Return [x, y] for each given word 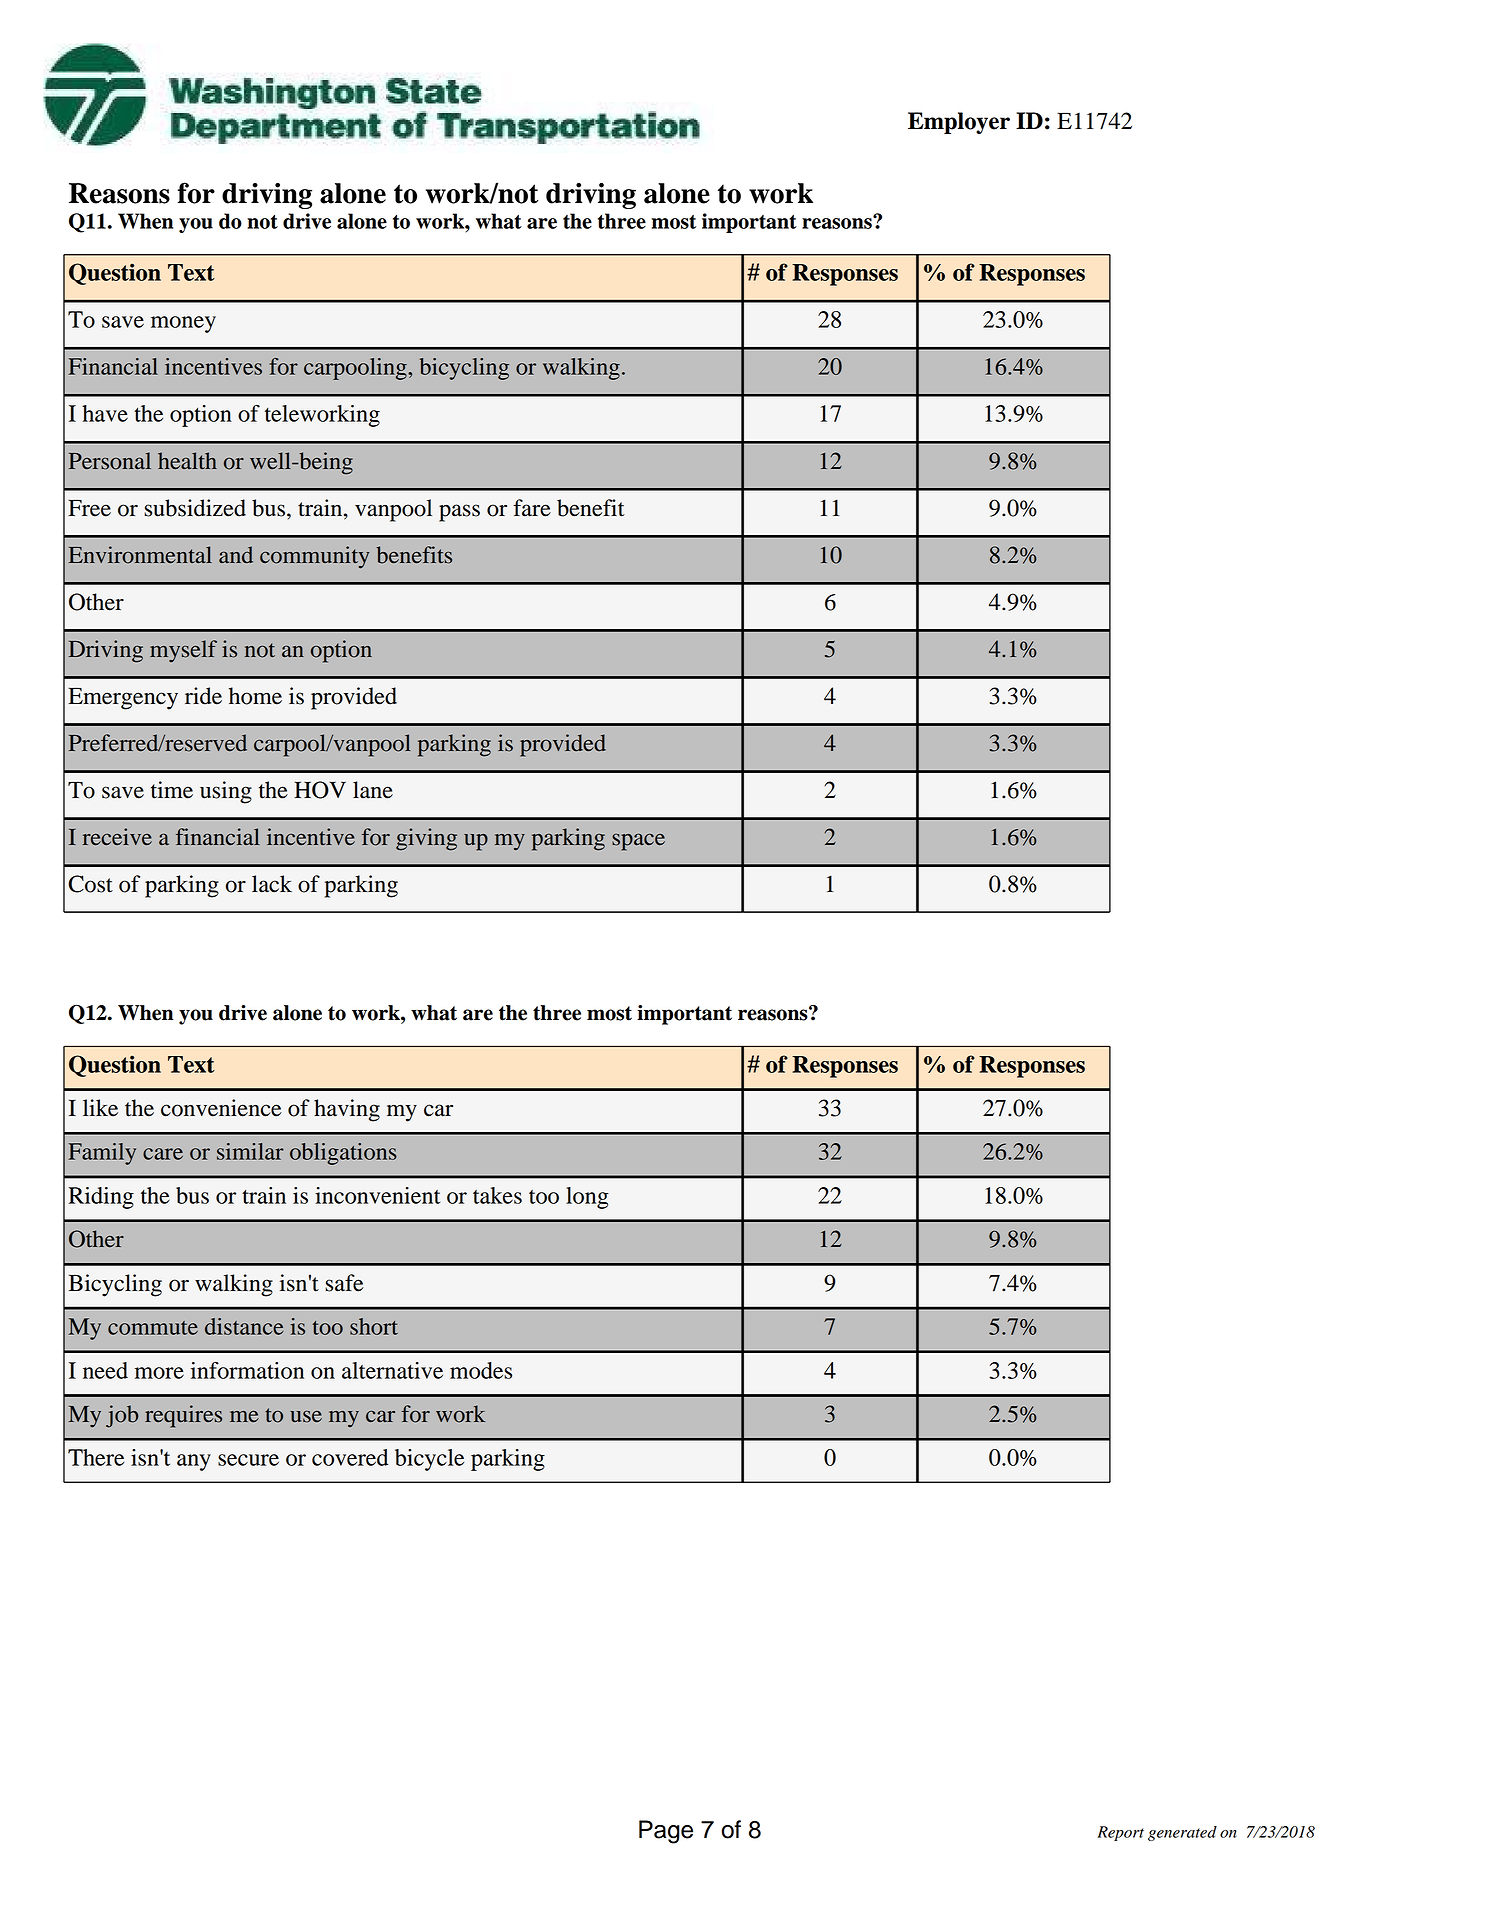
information [247, 1370]
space [638, 842]
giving [426, 839]
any [194, 1462]
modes [481, 1370]
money [183, 324]
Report [1121, 1833]
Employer [959, 123]
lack [272, 884]
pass [459, 513]
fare [532, 508]
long [587, 1198]
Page [666, 1832]
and [236, 555]
